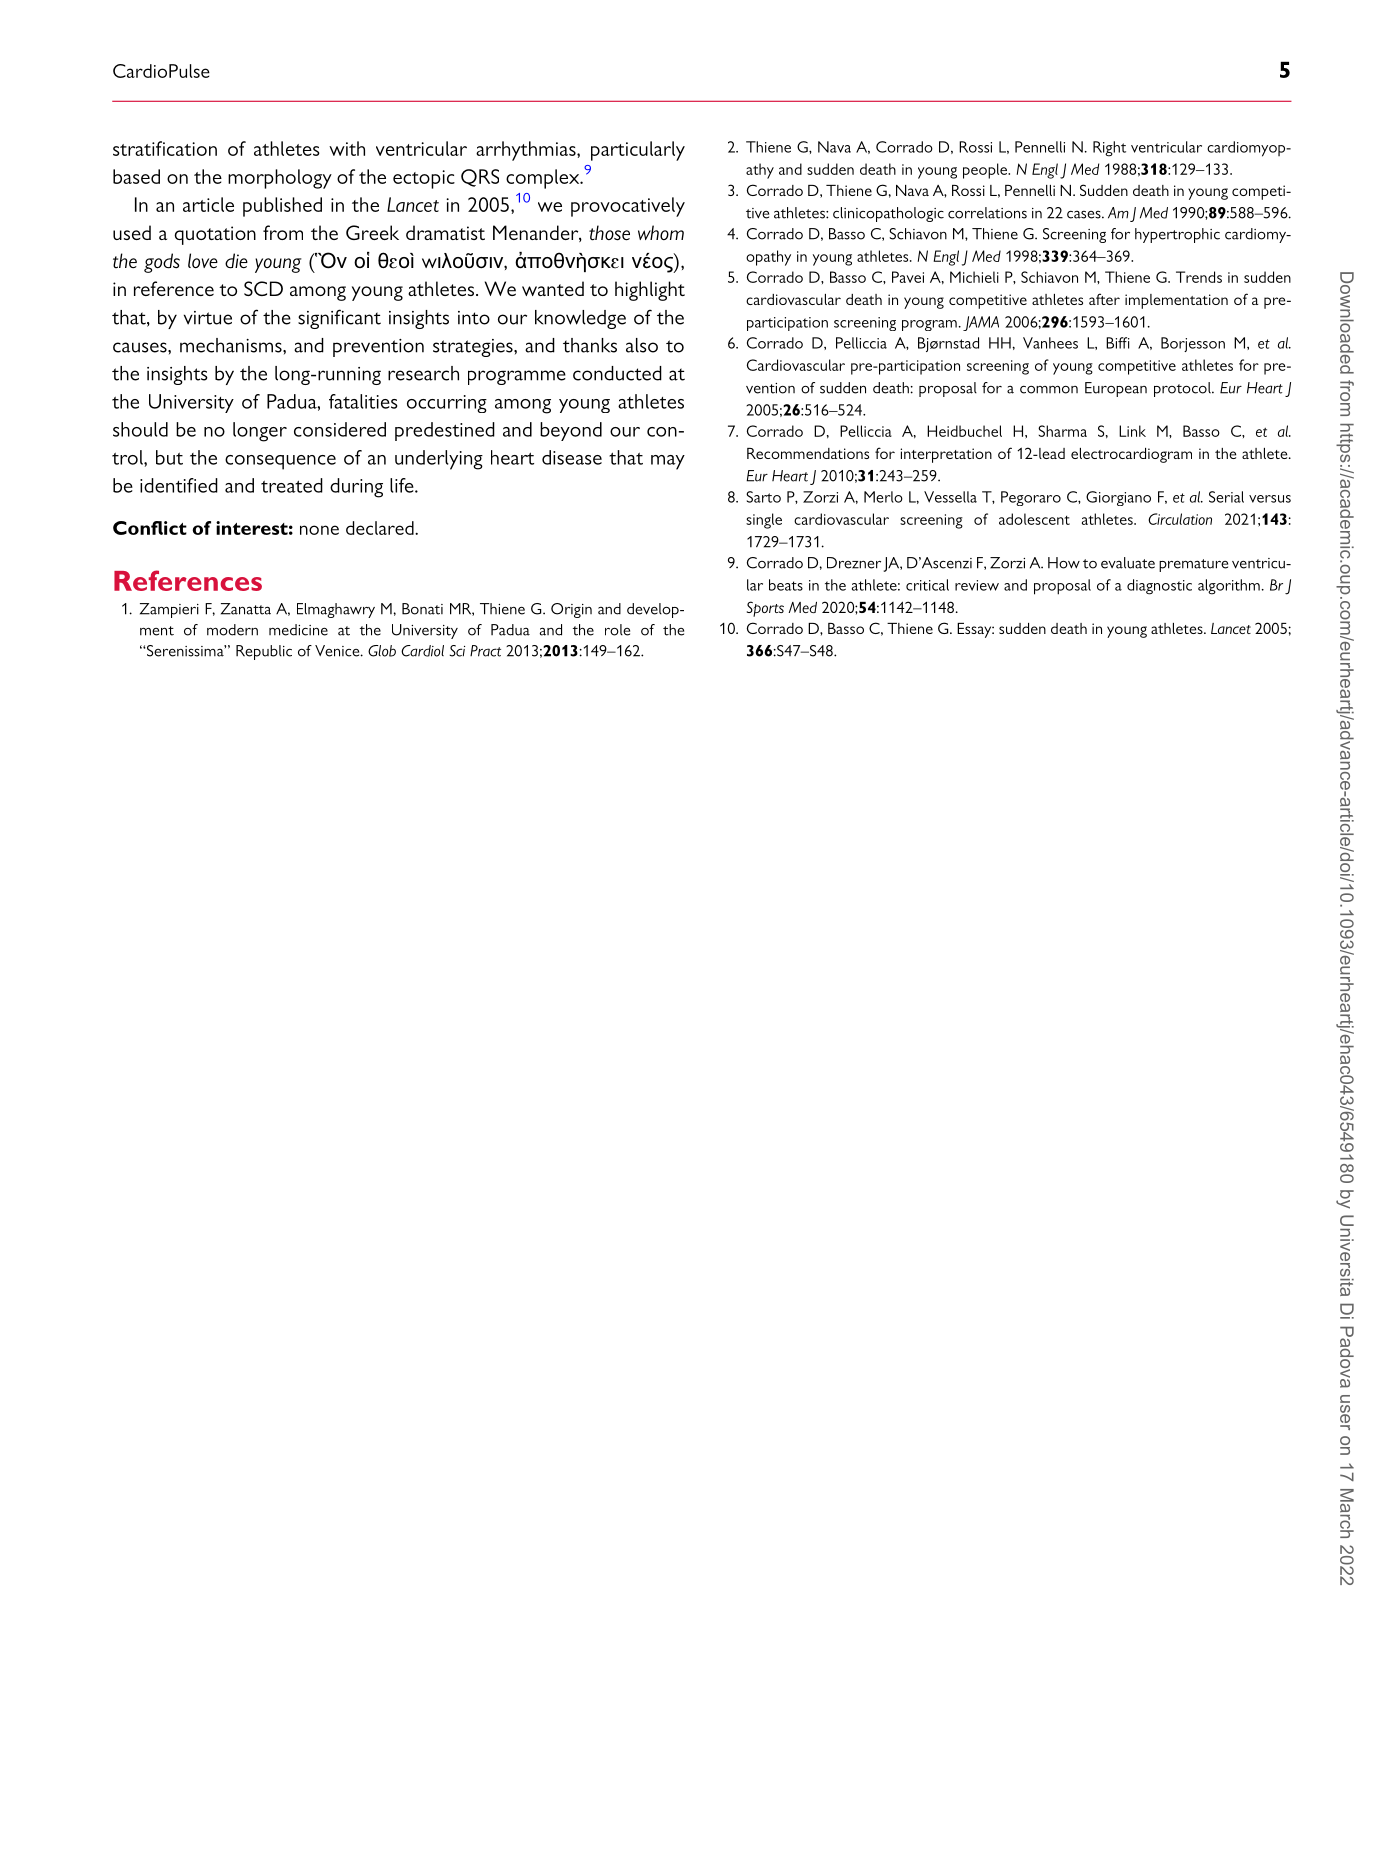 This screenshot has height=1857, width=1392. Describe the element at coordinates (298, 630) in the screenshot. I see `medicine` at that location.
